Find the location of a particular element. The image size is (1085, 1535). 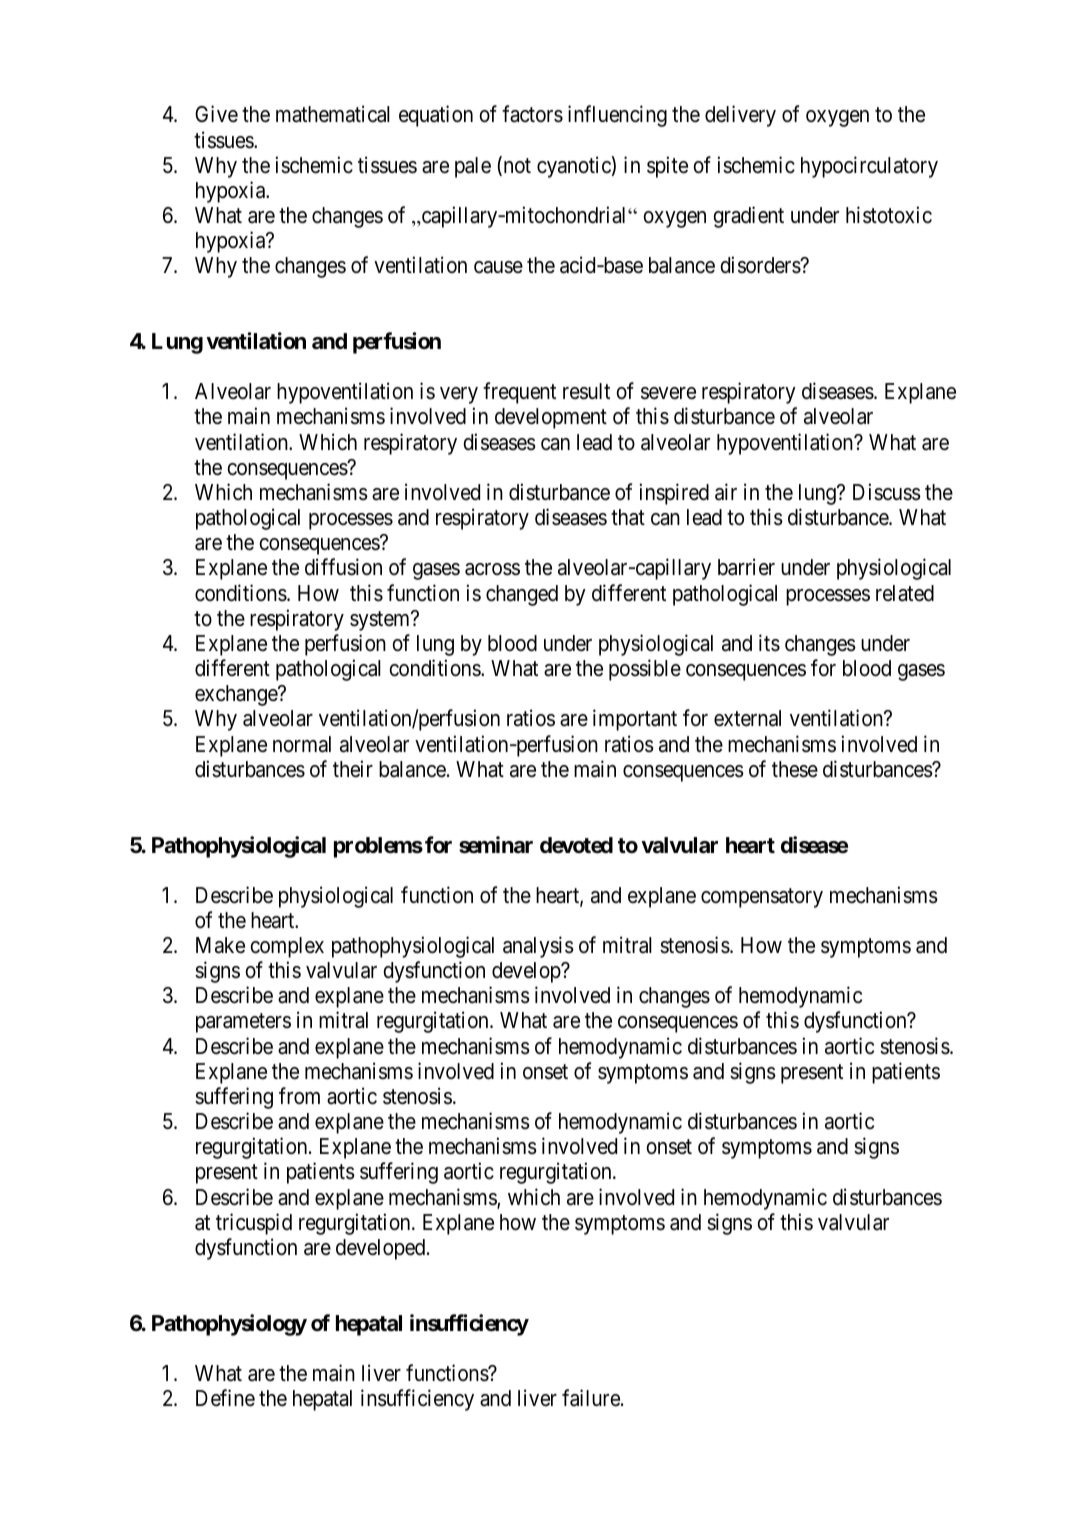

normal is located at coordinates (302, 744).
